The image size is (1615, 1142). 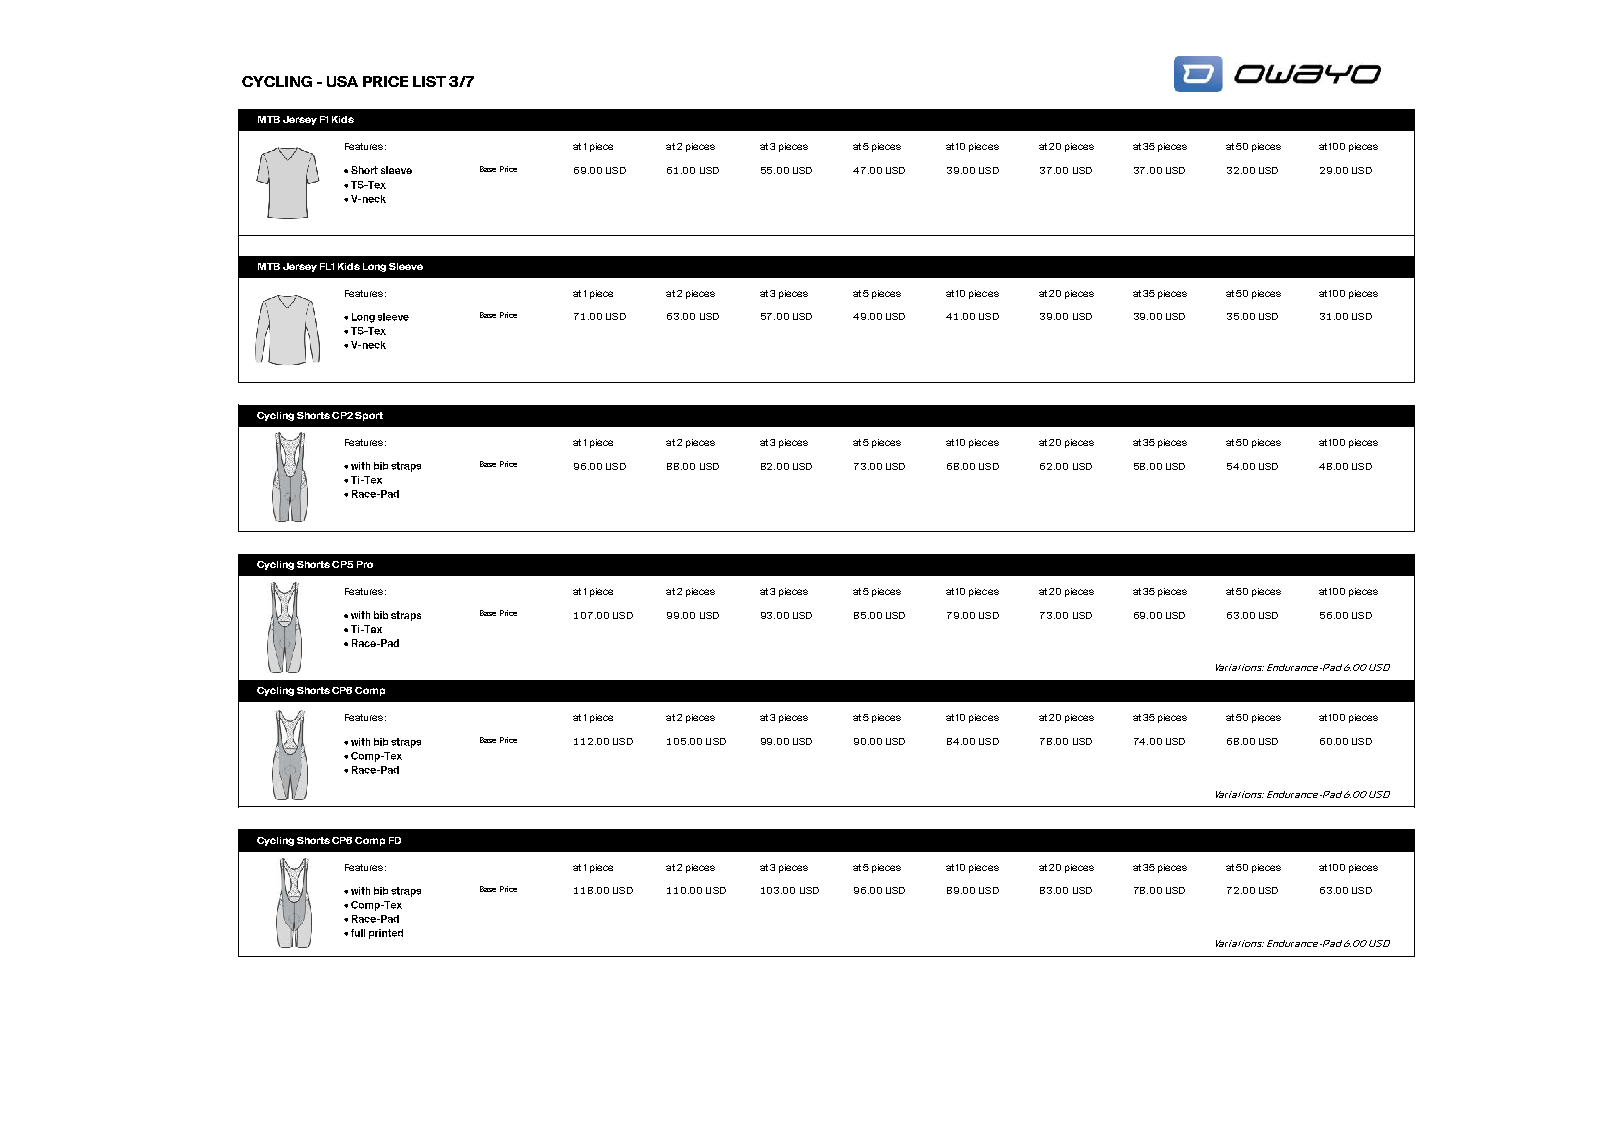 What do you see at coordinates (365, 564) in the screenshot?
I see `Pro` at bounding box center [365, 564].
